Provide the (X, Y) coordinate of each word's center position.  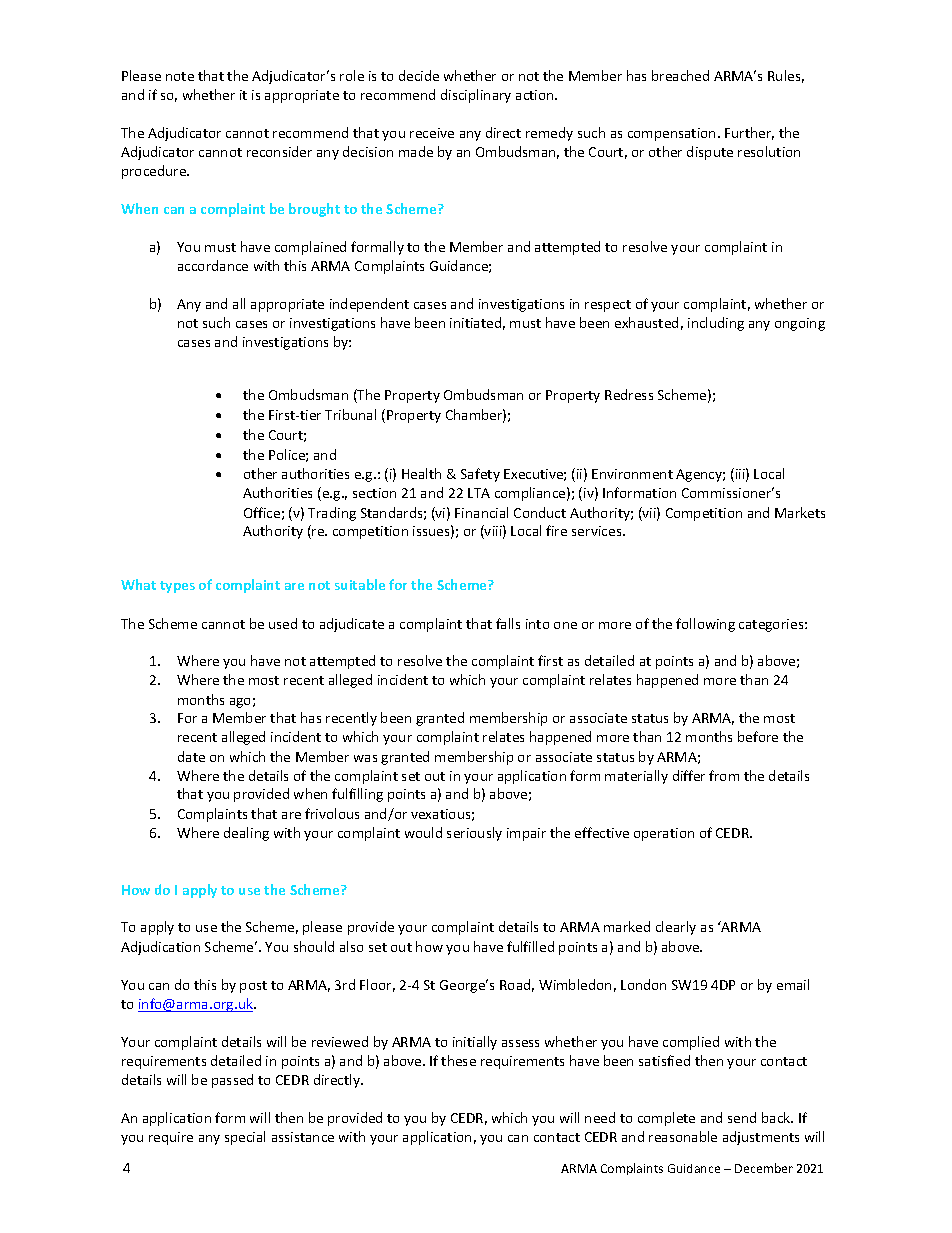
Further (749, 133)
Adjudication (160, 948)
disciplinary (476, 96)
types (177, 587)
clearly (676, 928)
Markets (800, 512)
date (191, 756)
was (365, 758)
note (180, 76)
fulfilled (530, 946)
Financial (481, 512)
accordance (213, 265)
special (245, 1138)
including (716, 324)
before (758, 736)
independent (369, 305)
